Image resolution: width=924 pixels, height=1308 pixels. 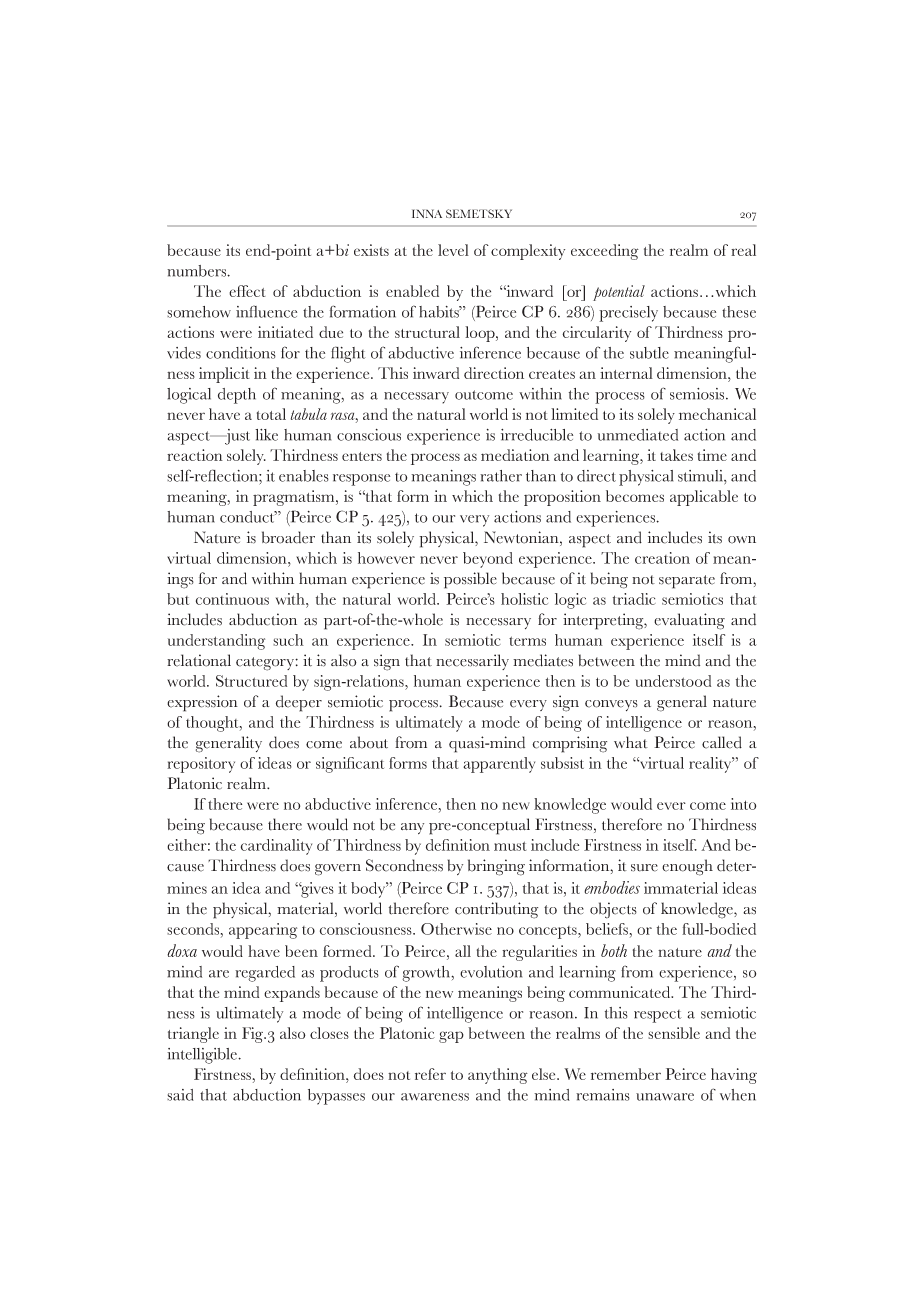 I want to click on applicable, so click(x=704, y=498).
